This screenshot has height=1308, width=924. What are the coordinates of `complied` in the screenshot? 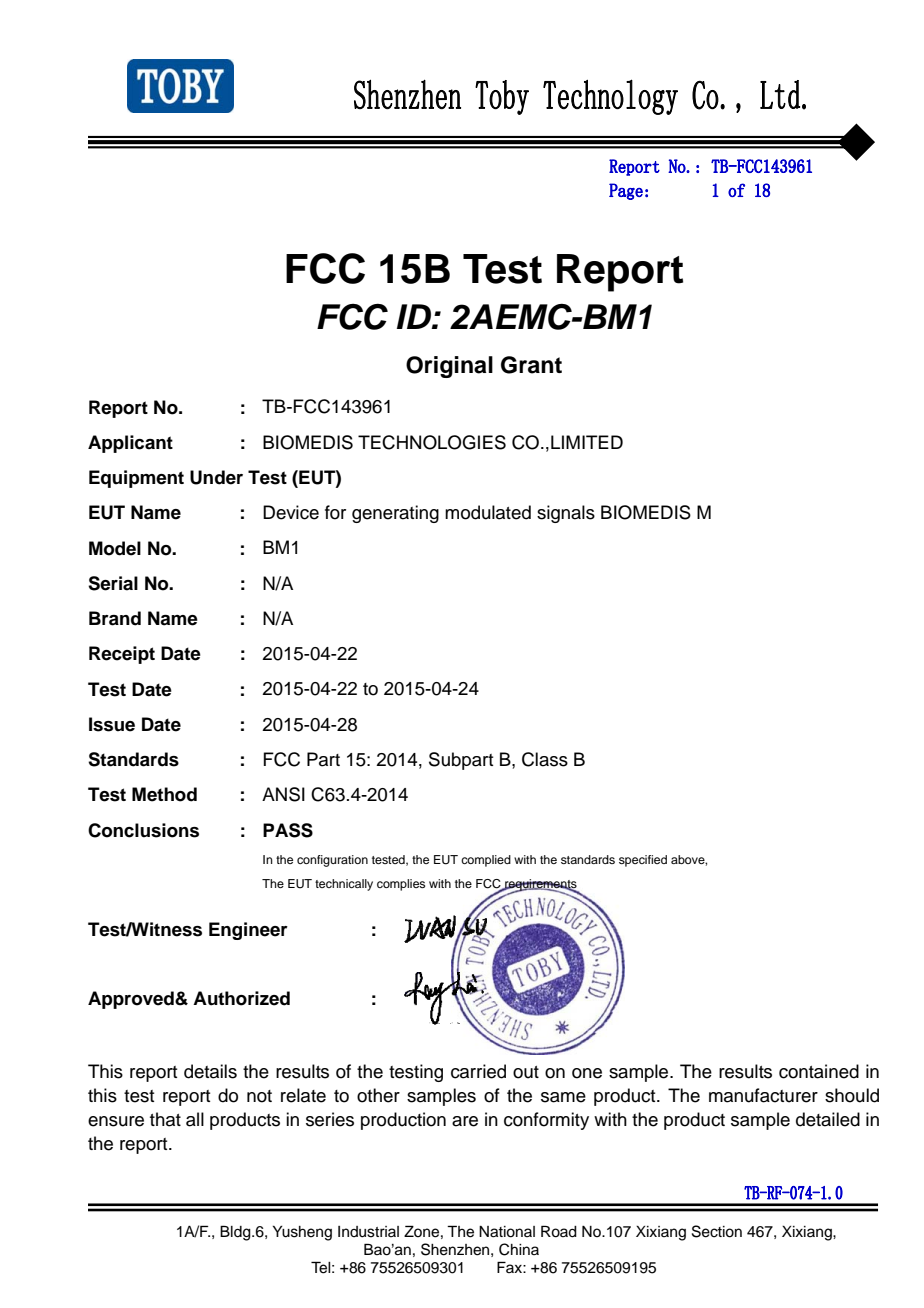 It's located at (486, 861).
